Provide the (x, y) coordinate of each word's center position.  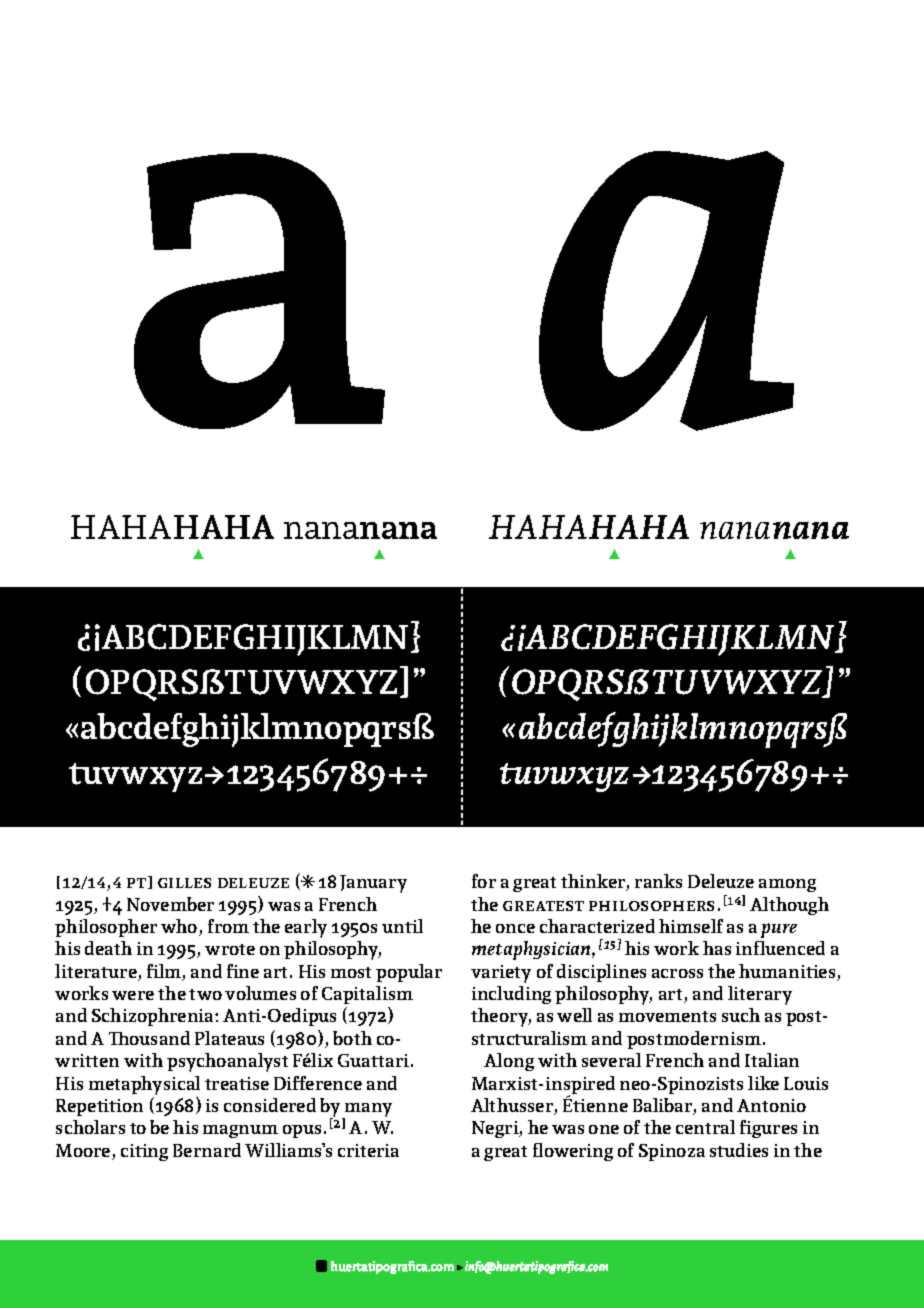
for (484, 881)
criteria (368, 1150)
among (787, 885)
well (574, 1015)
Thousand (149, 1038)
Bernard (207, 1150)
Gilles (184, 883)
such (741, 1015)
